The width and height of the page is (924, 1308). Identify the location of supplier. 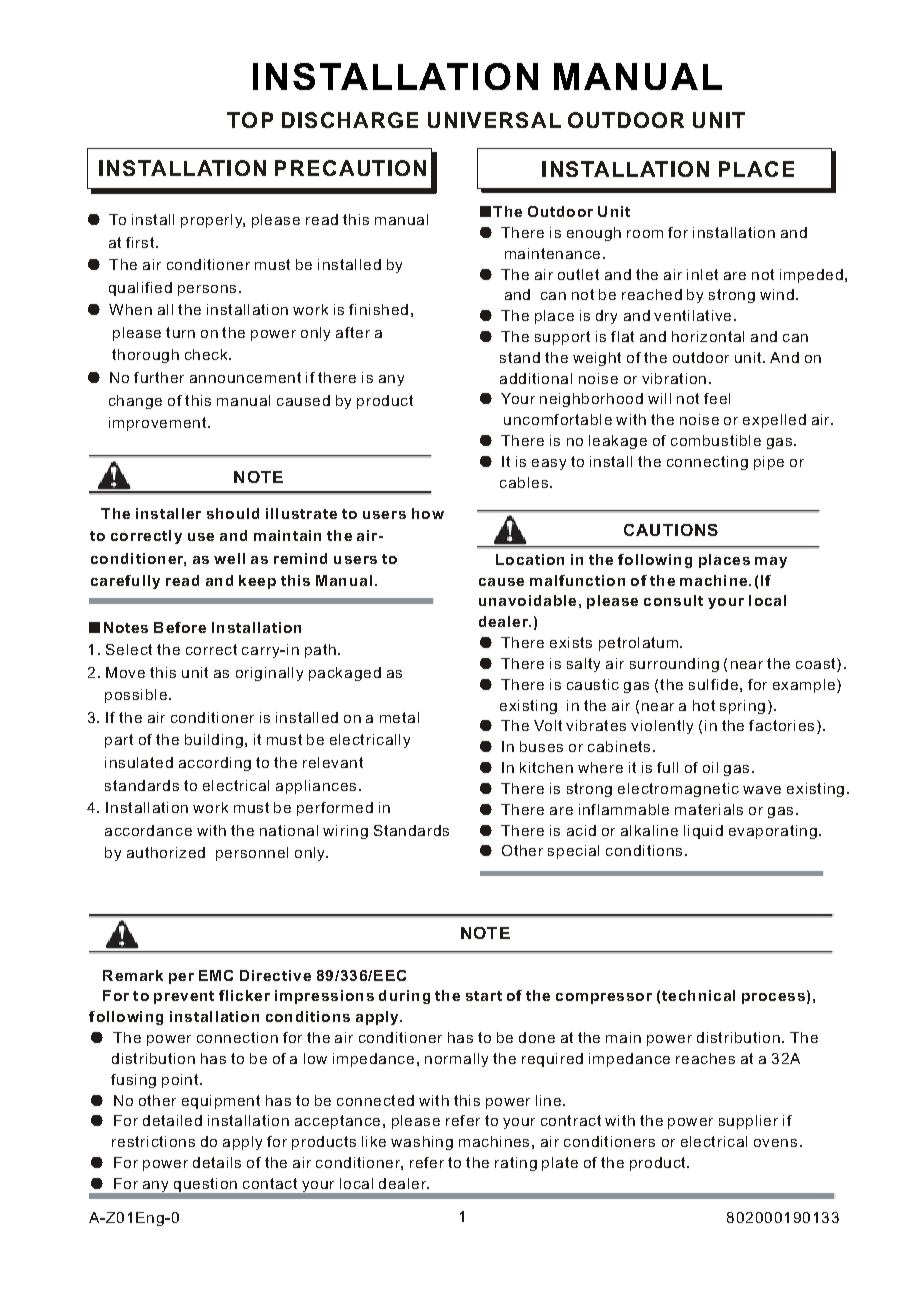
(748, 1122).
